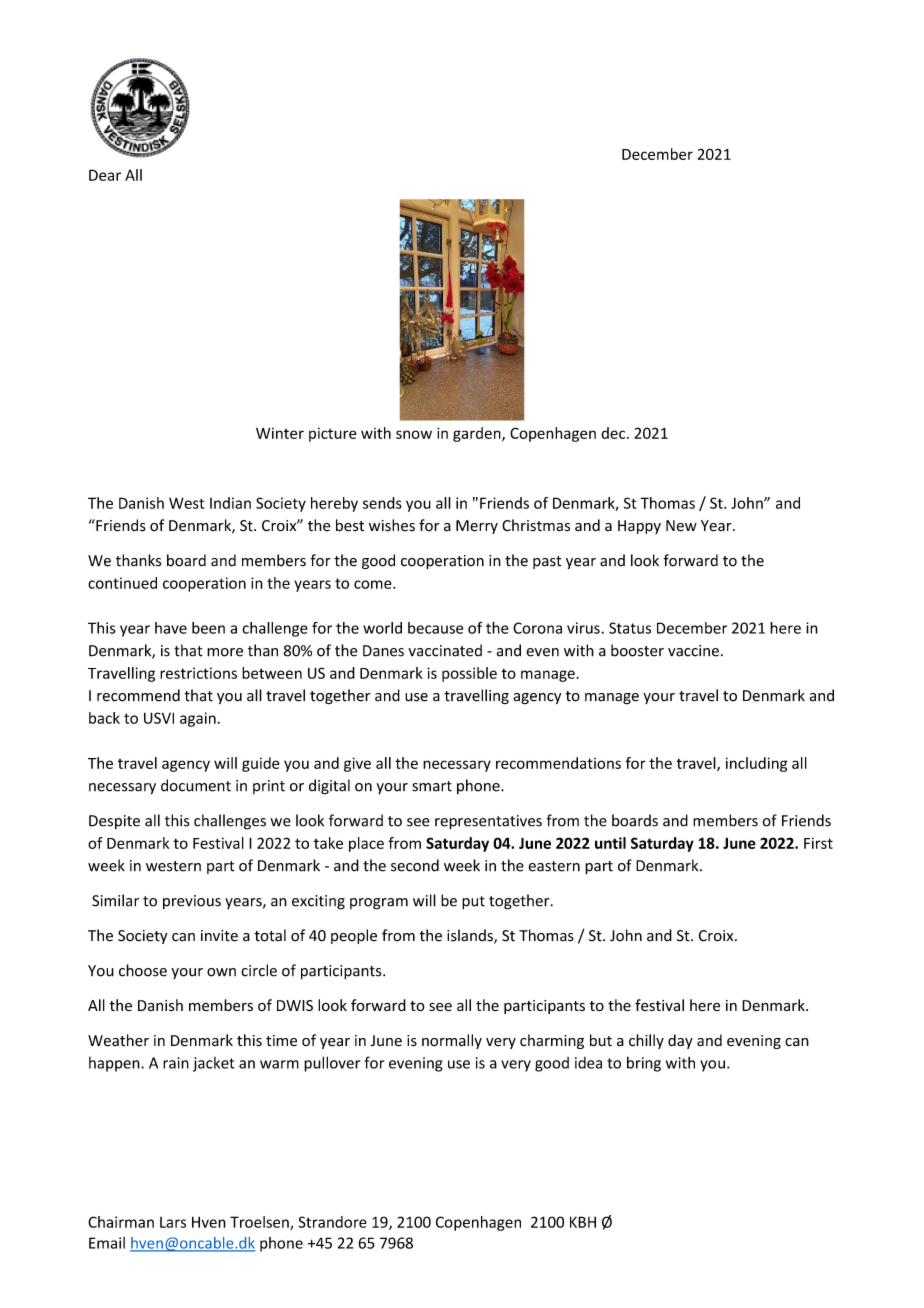  I want to click on Indian, so click(230, 503).
